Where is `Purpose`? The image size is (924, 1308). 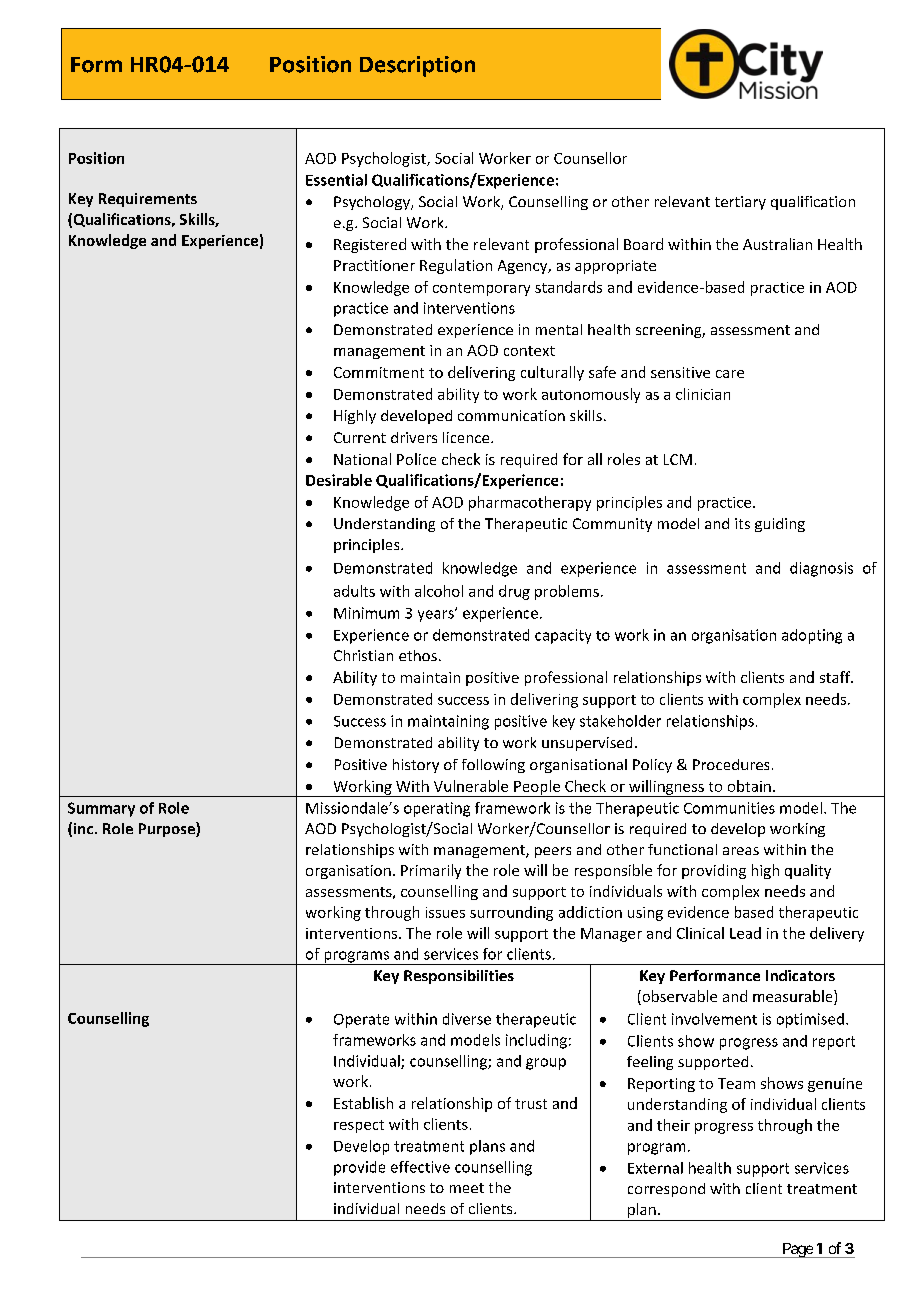 Purpose is located at coordinates (168, 829).
